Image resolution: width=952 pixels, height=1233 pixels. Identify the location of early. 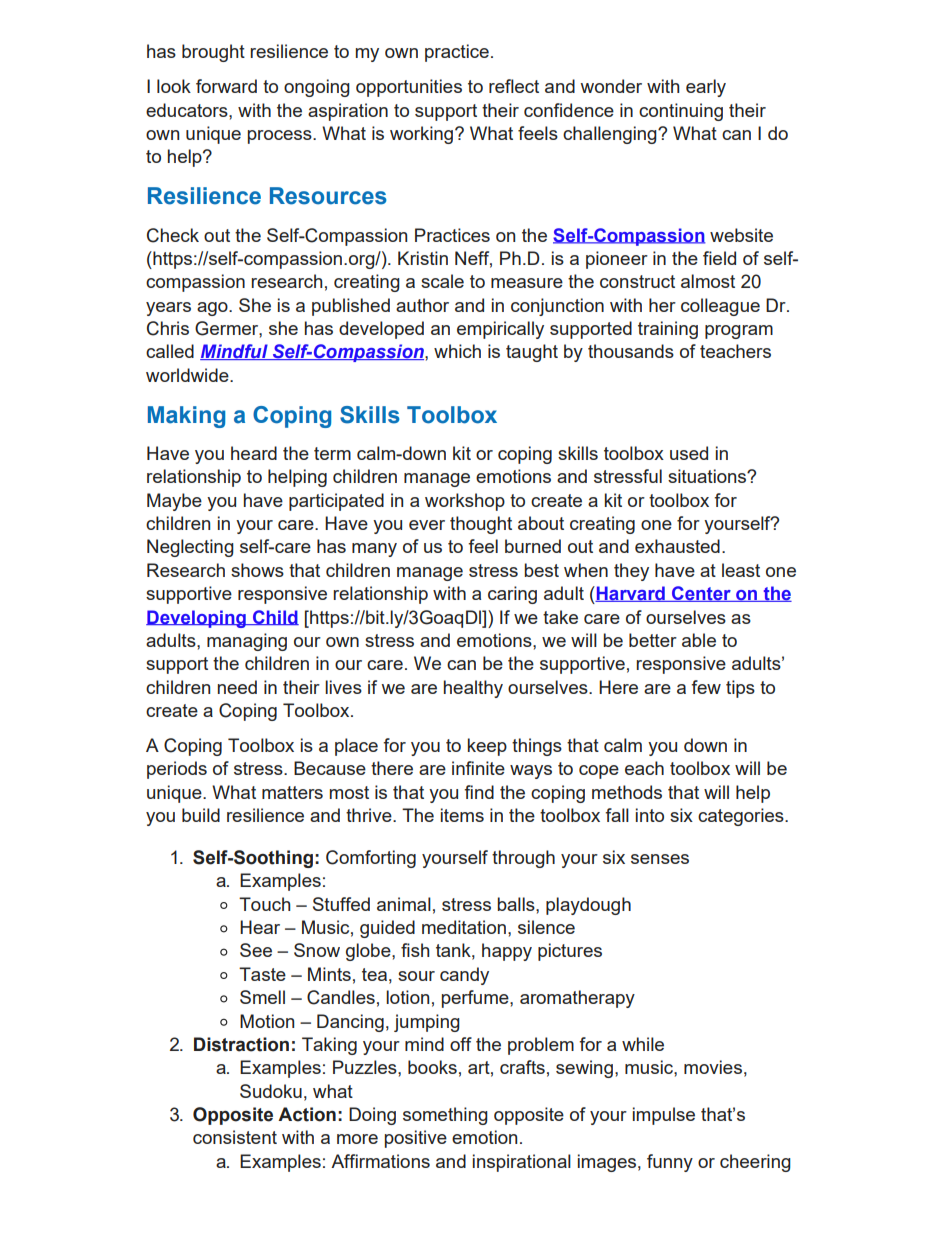
(706, 88).
